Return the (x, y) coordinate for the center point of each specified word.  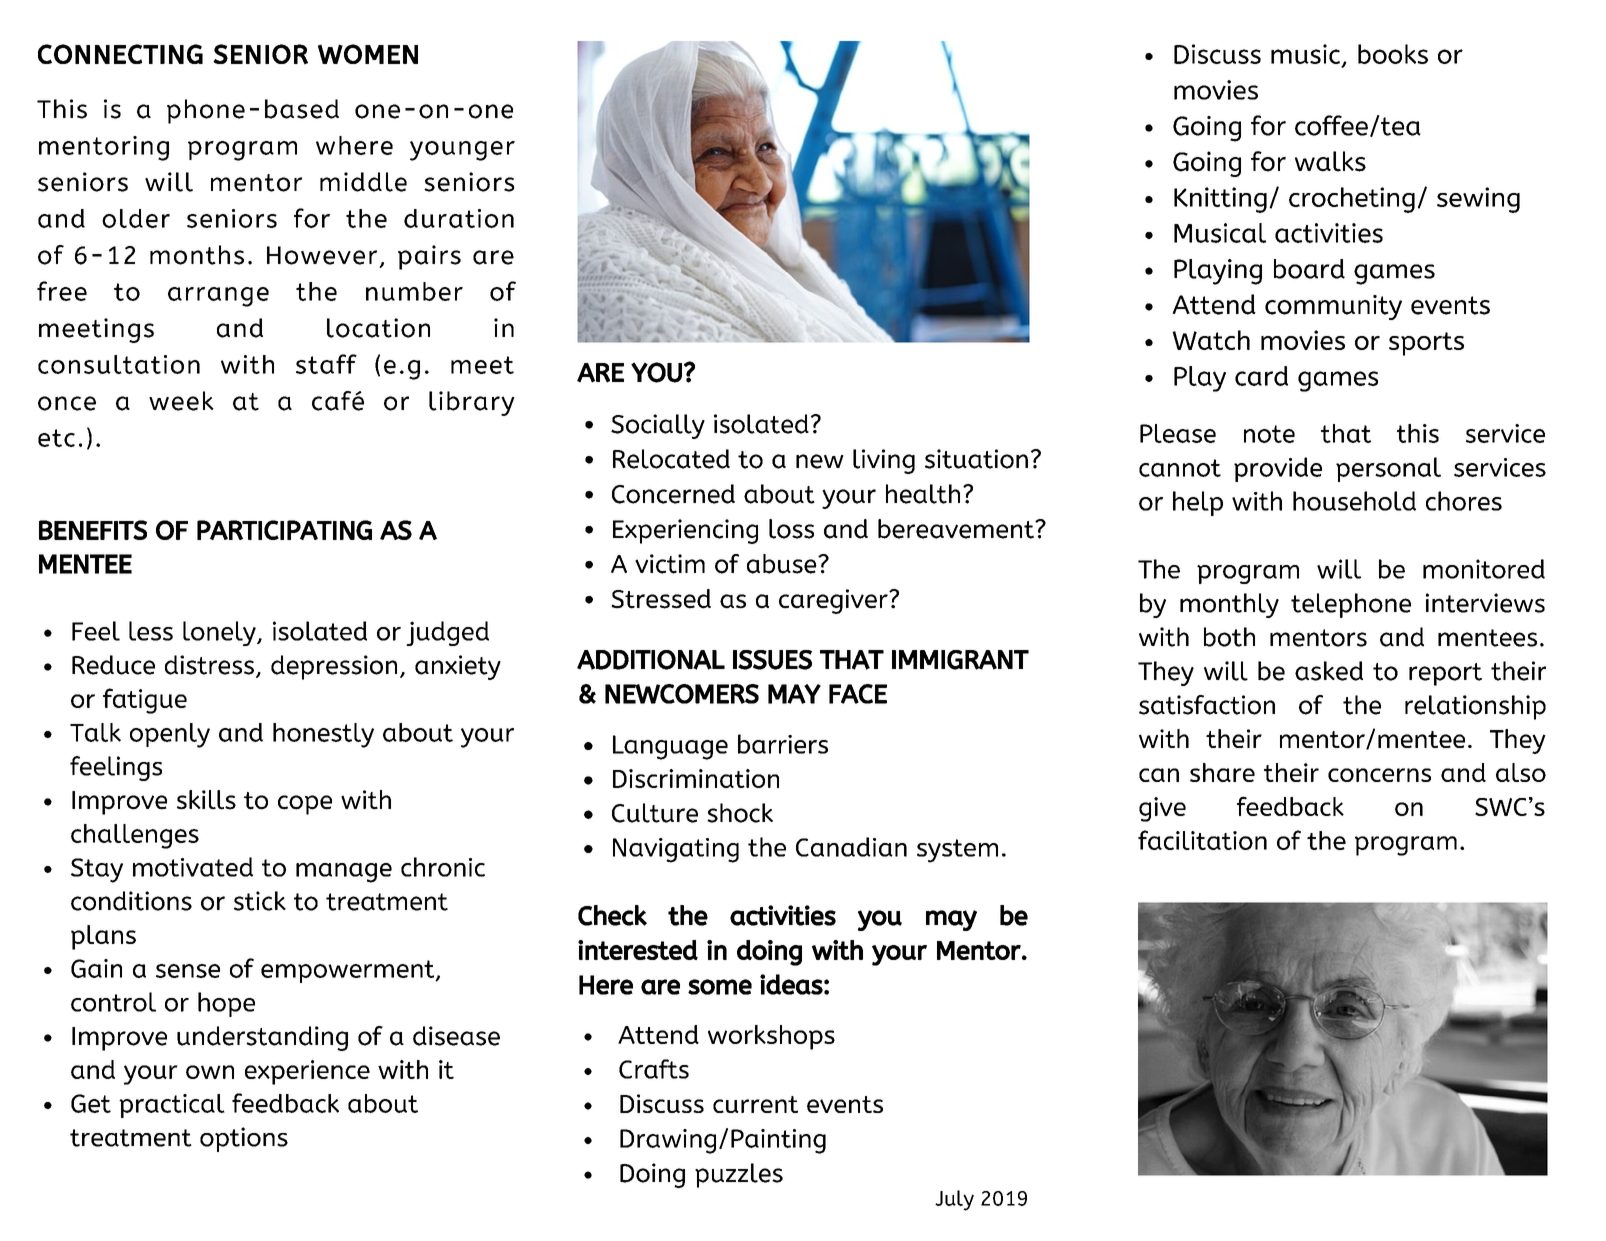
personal (1388, 469)
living (884, 461)
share (1222, 772)
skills (206, 800)
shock (740, 813)
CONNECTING (120, 54)
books (1393, 54)
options (244, 1139)
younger (462, 151)
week (181, 401)
